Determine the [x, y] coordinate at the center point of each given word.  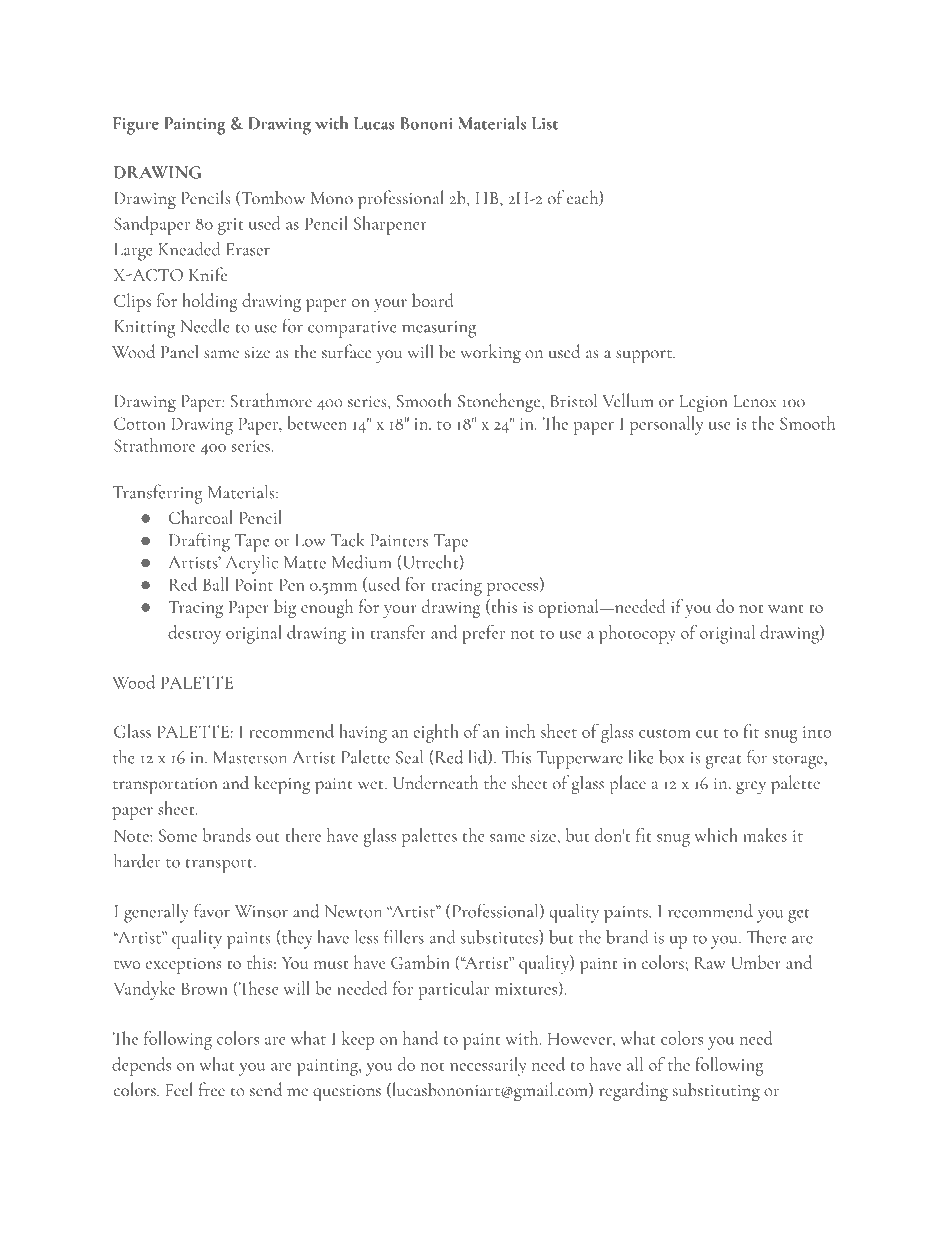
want [785, 608]
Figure [136, 126]
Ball [216, 584]
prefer [483, 634]
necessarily [488, 1066]
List [545, 123]
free [212, 1089]
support [645, 356]
